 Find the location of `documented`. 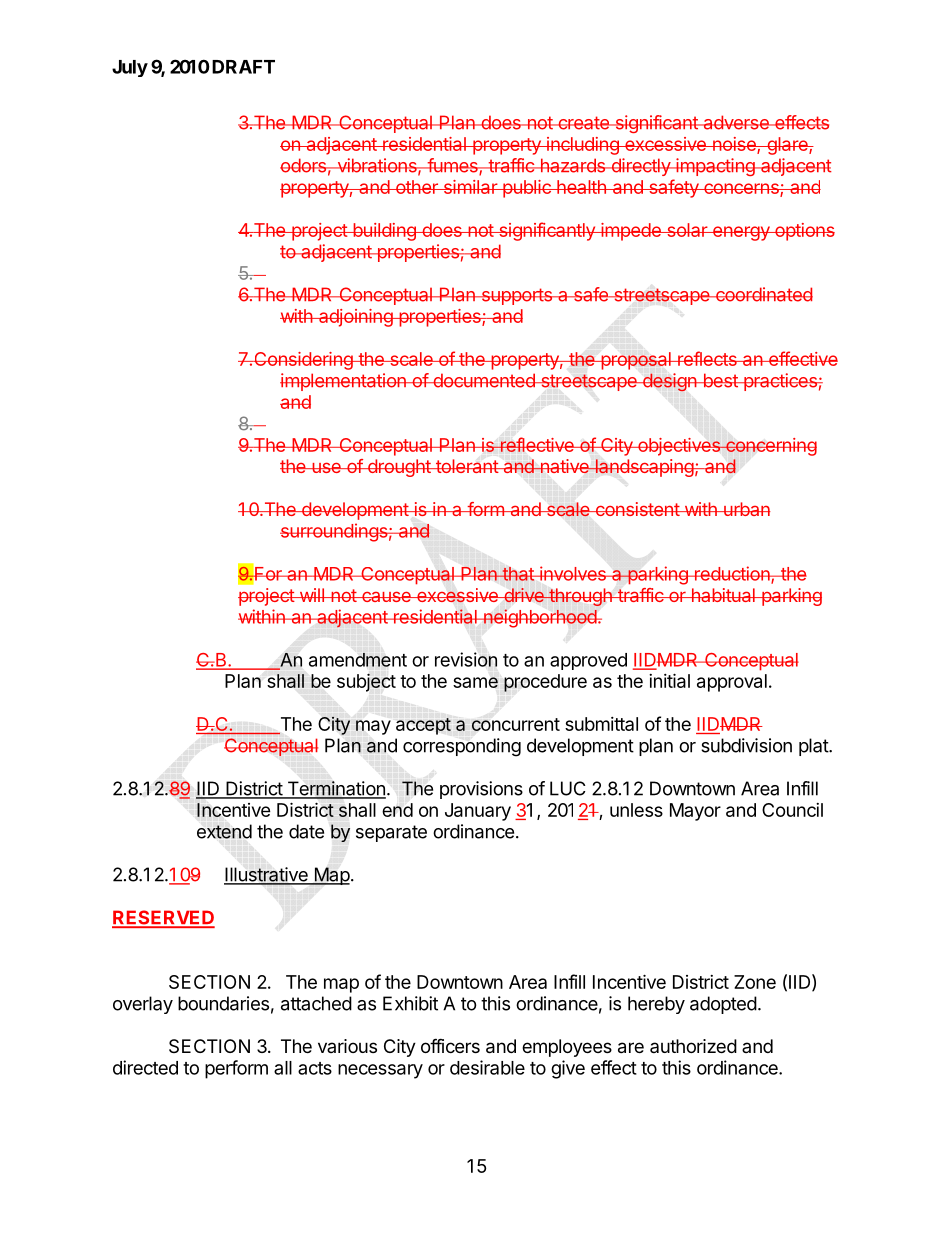

documented is located at coordinates (484, 380).
